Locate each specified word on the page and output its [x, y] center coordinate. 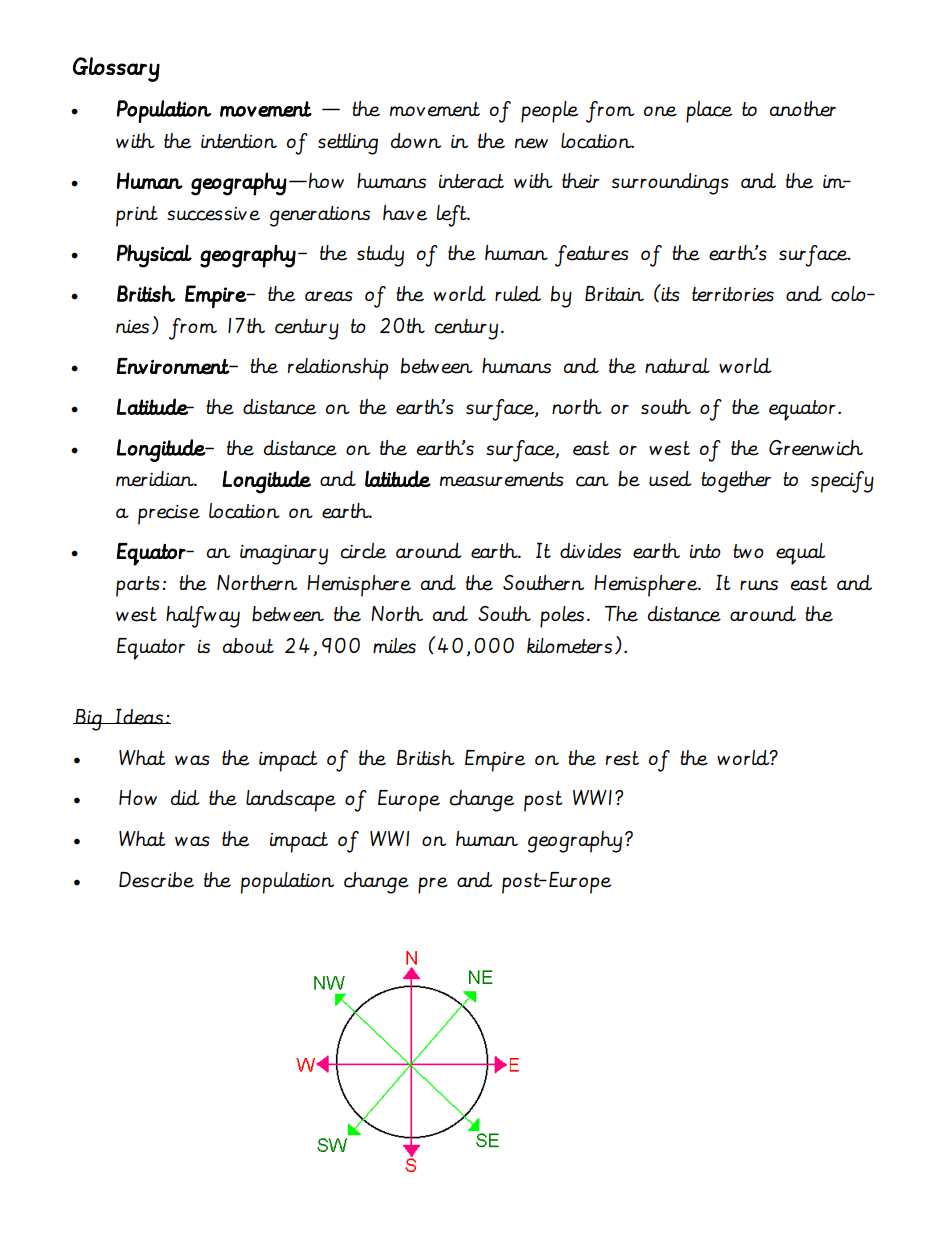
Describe [156, 880]
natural [677, 365]
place [709, 112]
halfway [203, 617]
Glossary [116, 69]
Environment [174, 366]
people [549, 112]
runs [759, 585]
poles [562, 617]
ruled [518, 294]
